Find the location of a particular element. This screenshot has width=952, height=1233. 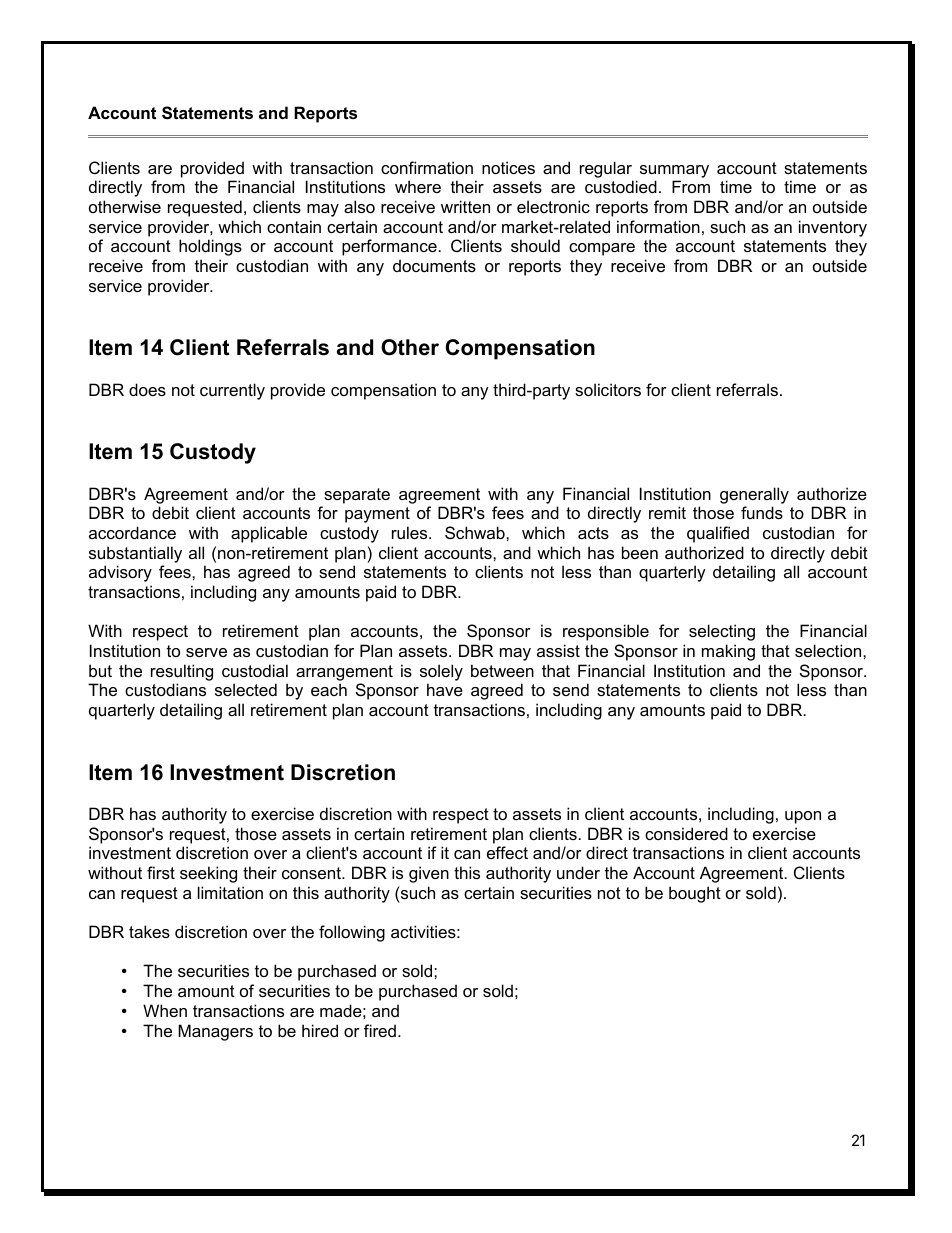

effect is located at coordinates (507, 852).
